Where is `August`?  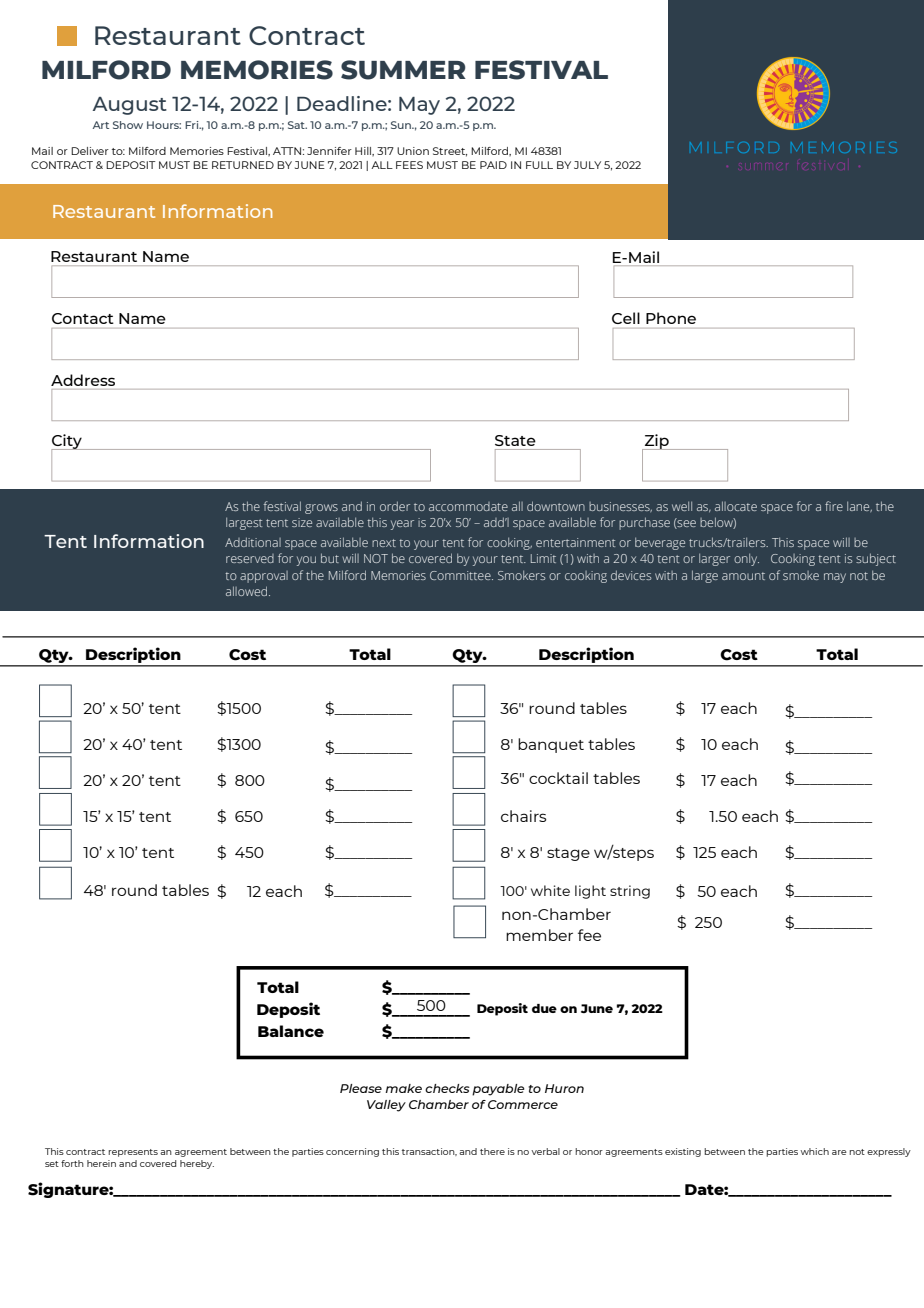
August is located at coordinates (130, 106).
